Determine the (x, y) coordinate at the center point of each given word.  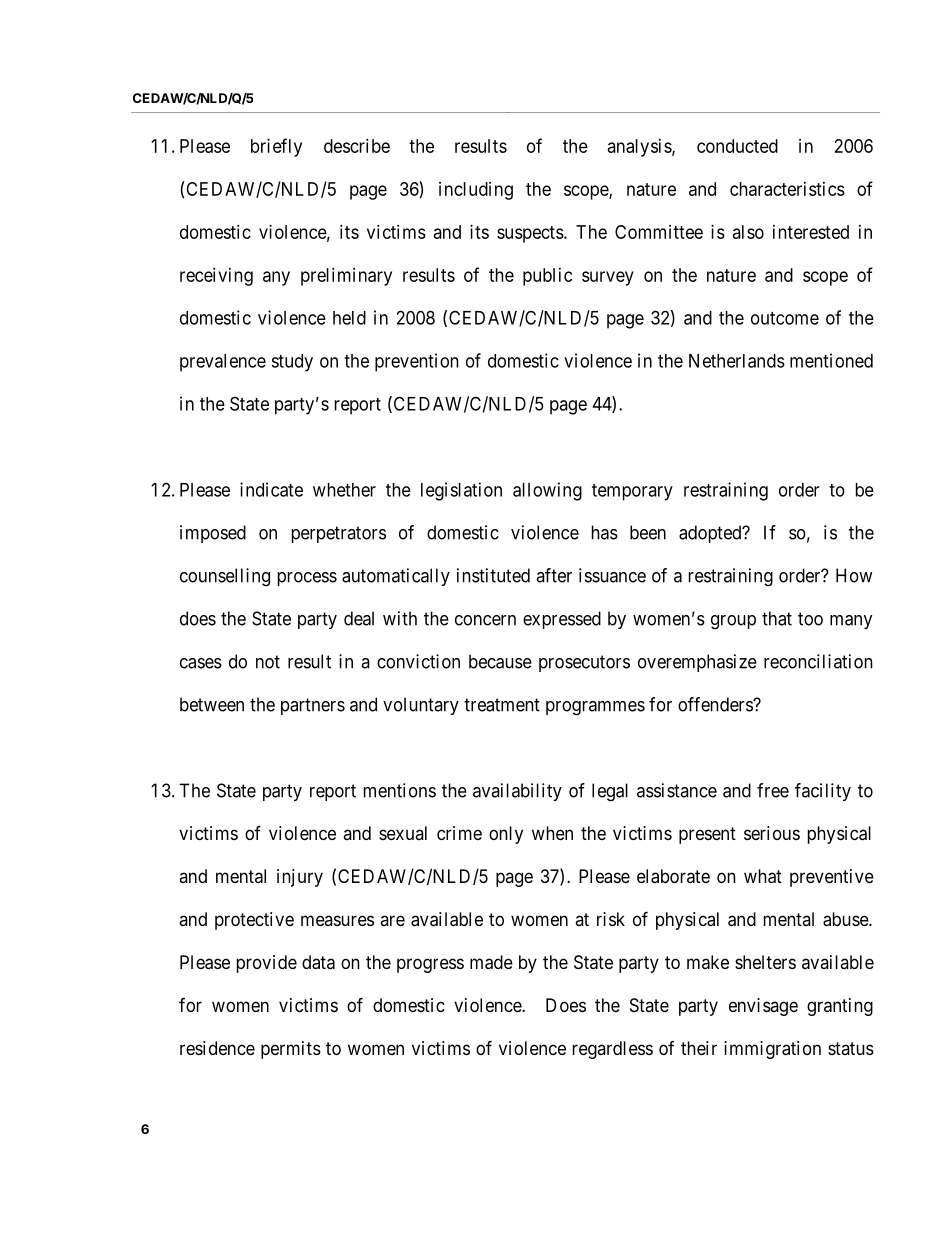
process (307, 579)
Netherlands (737, 361)
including (476, 191)
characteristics (787, 189)
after (554, 575)
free (773, 790)
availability (517, 792)
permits (291, 1050)
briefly (276, 147)
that (777, 618)
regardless (613, 1050)
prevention (417, 362)
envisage (763, 1007)
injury (300, 878)
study (292, 363)
